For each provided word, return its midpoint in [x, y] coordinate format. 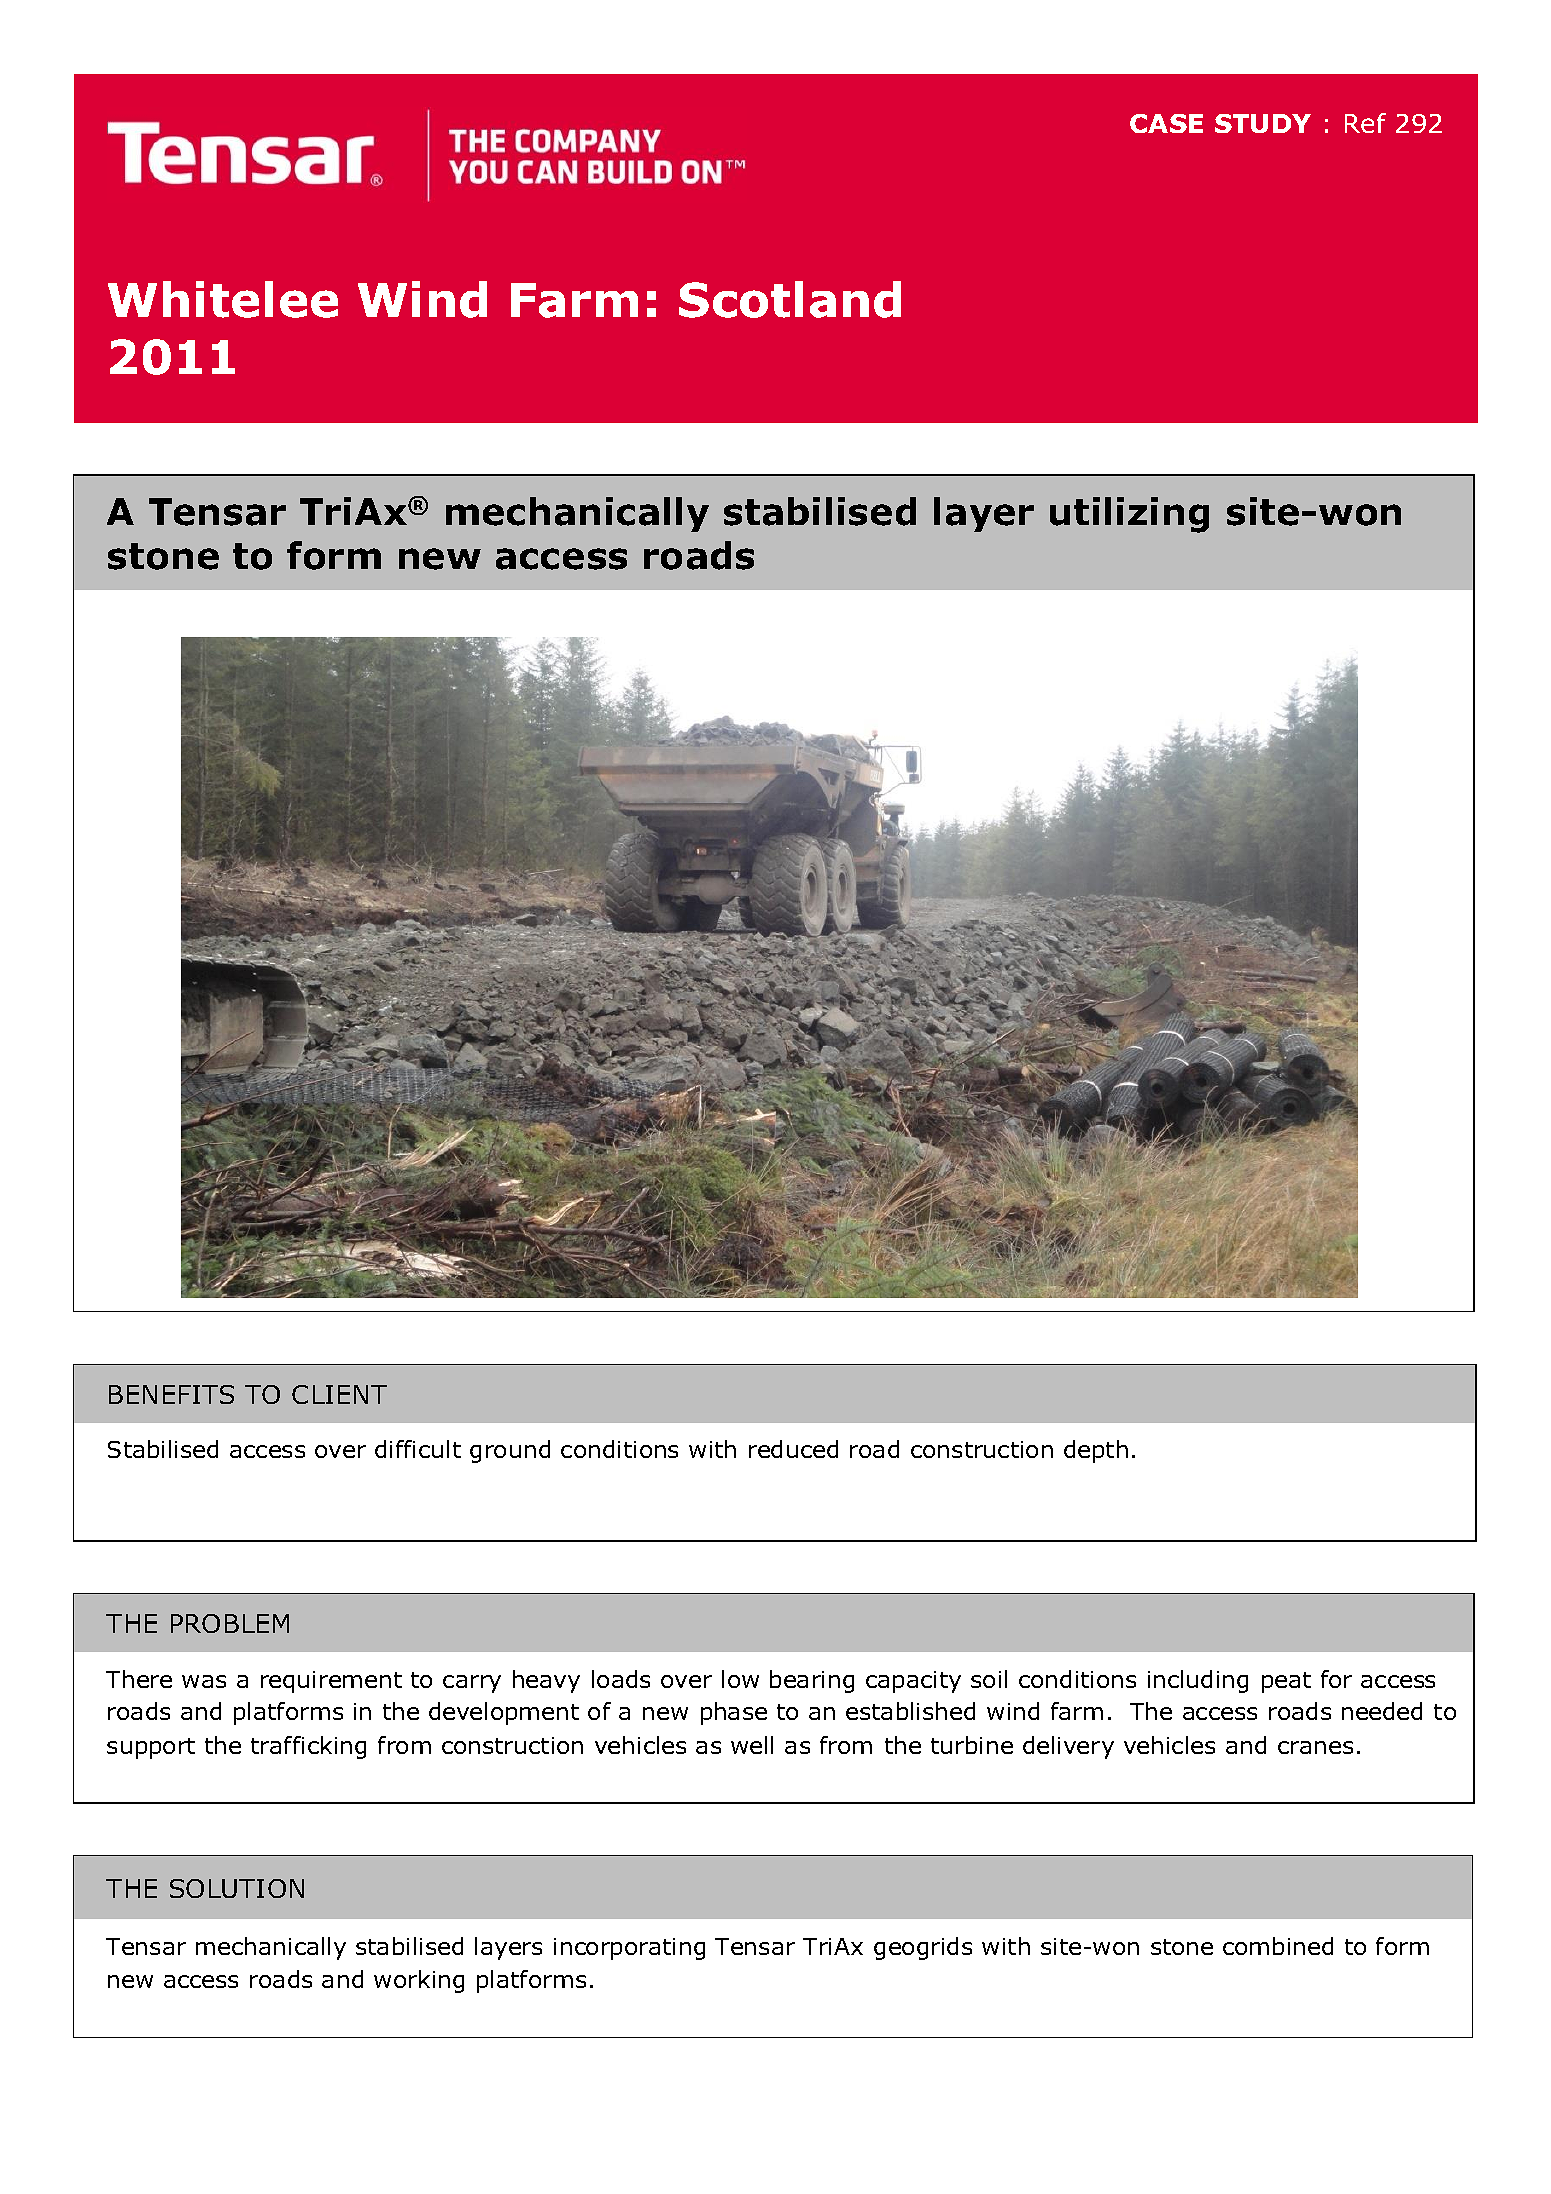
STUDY [1263, 123]
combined [1278, 1946]
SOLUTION [237, 1888]
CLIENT [339, 1394]
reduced [793, 1449]
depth [1096, 1451]
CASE [1166, 123]
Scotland [790, 299]
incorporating [629, 1949]
